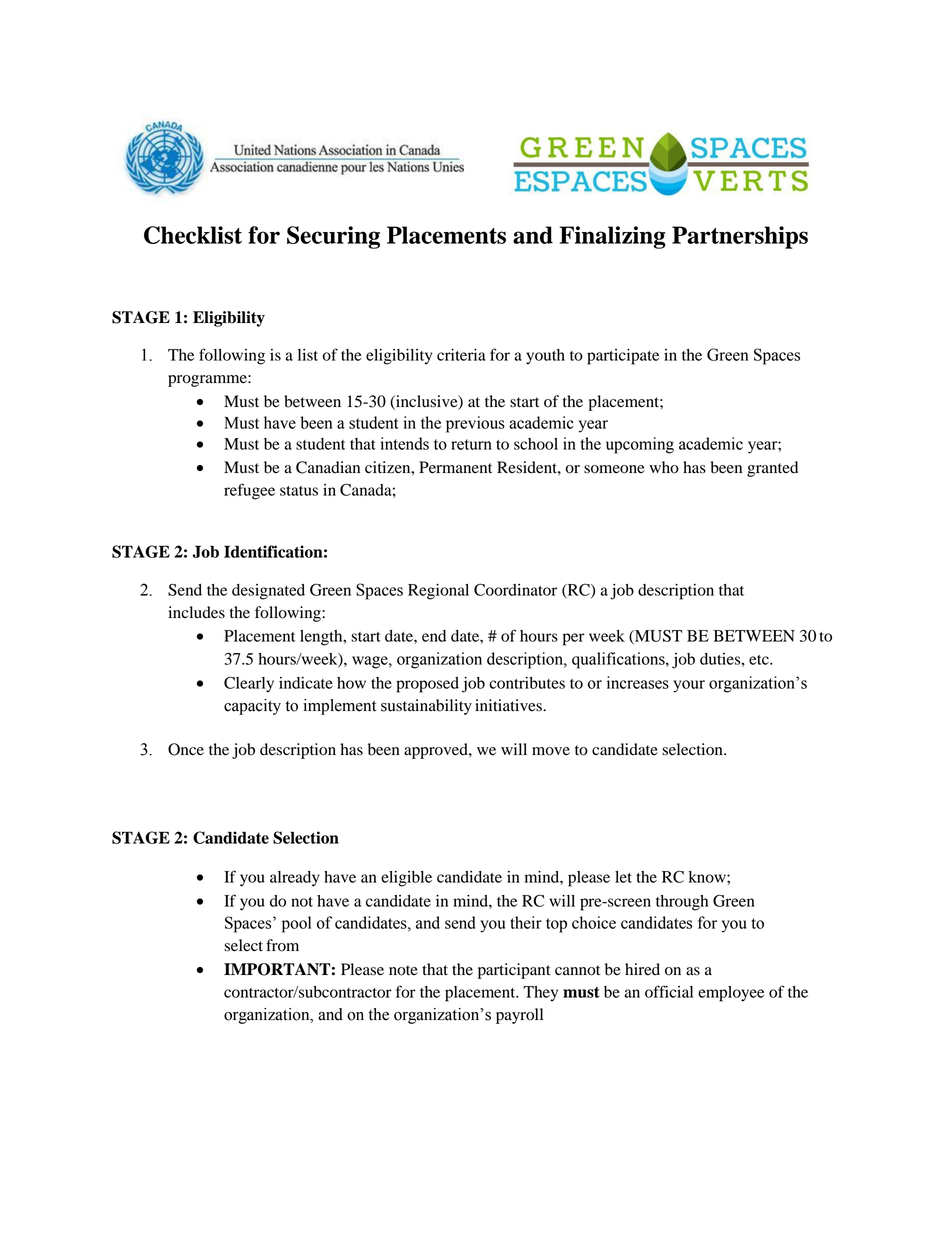  What do you see at coordinates (438, 592) in the screenshot?
I see `Regional` at bounding box center [438, 592].
